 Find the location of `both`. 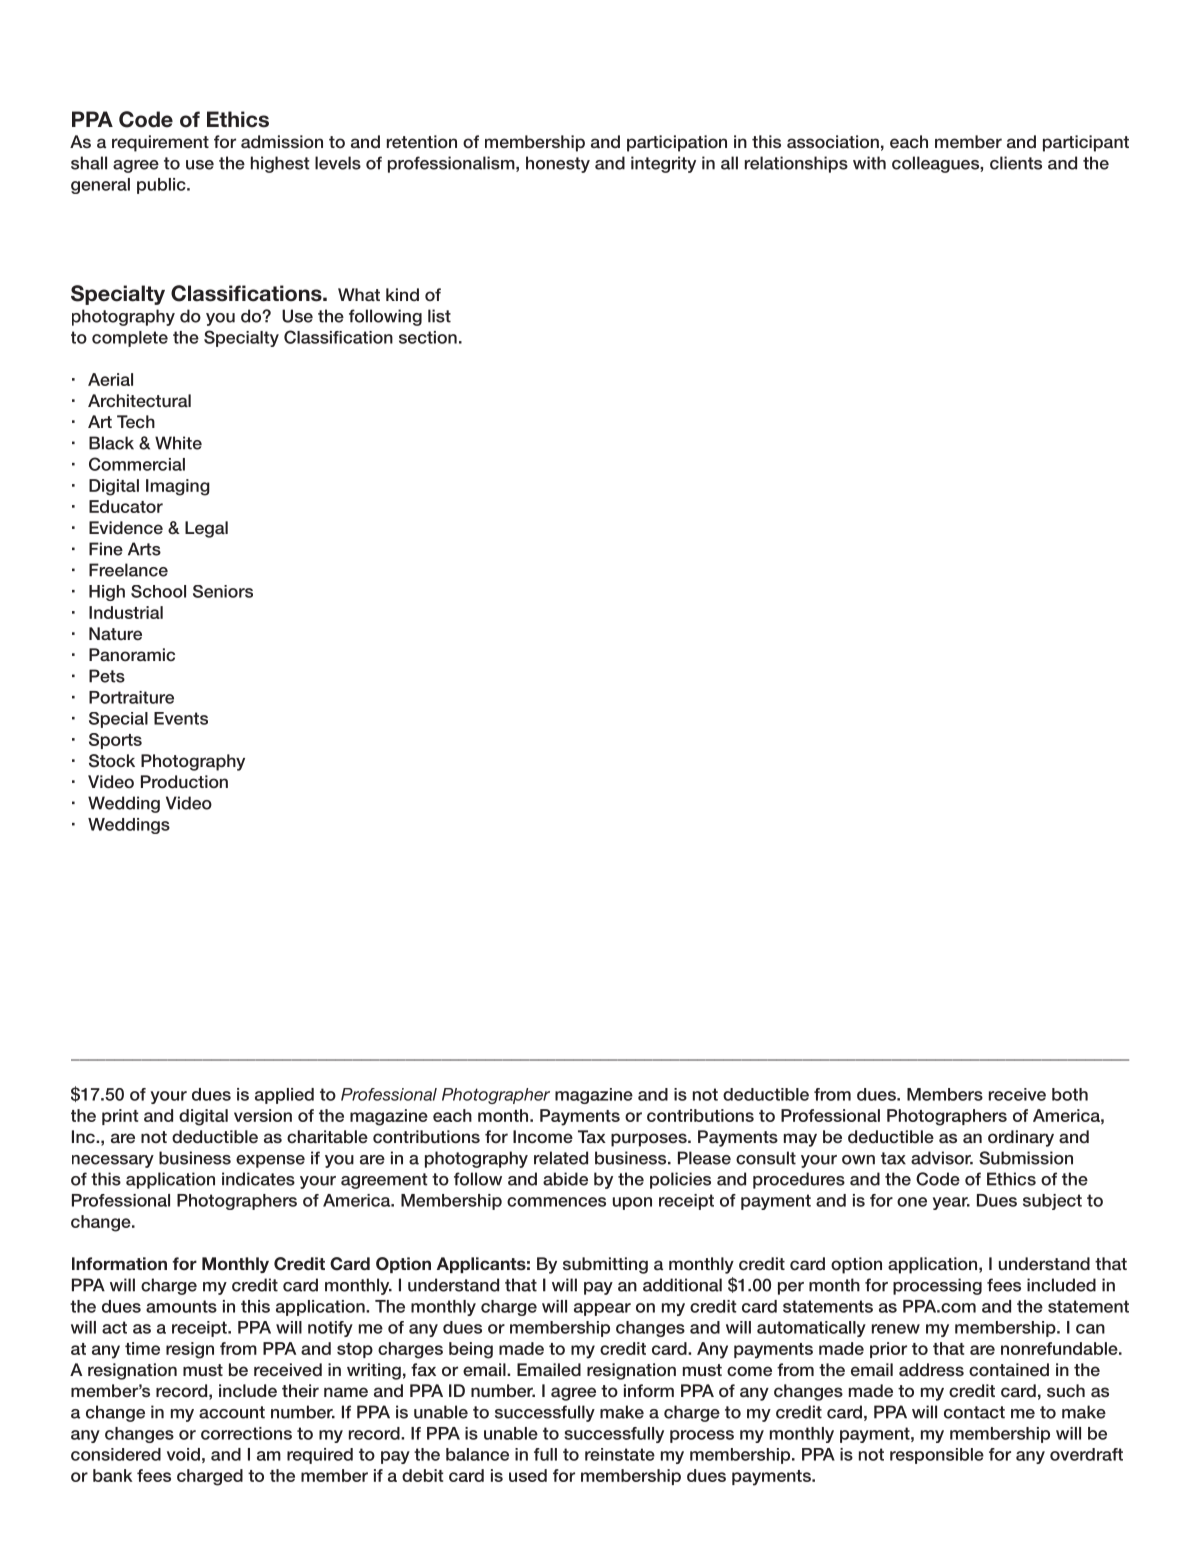

both is located at coordinates (1070, 1094).
